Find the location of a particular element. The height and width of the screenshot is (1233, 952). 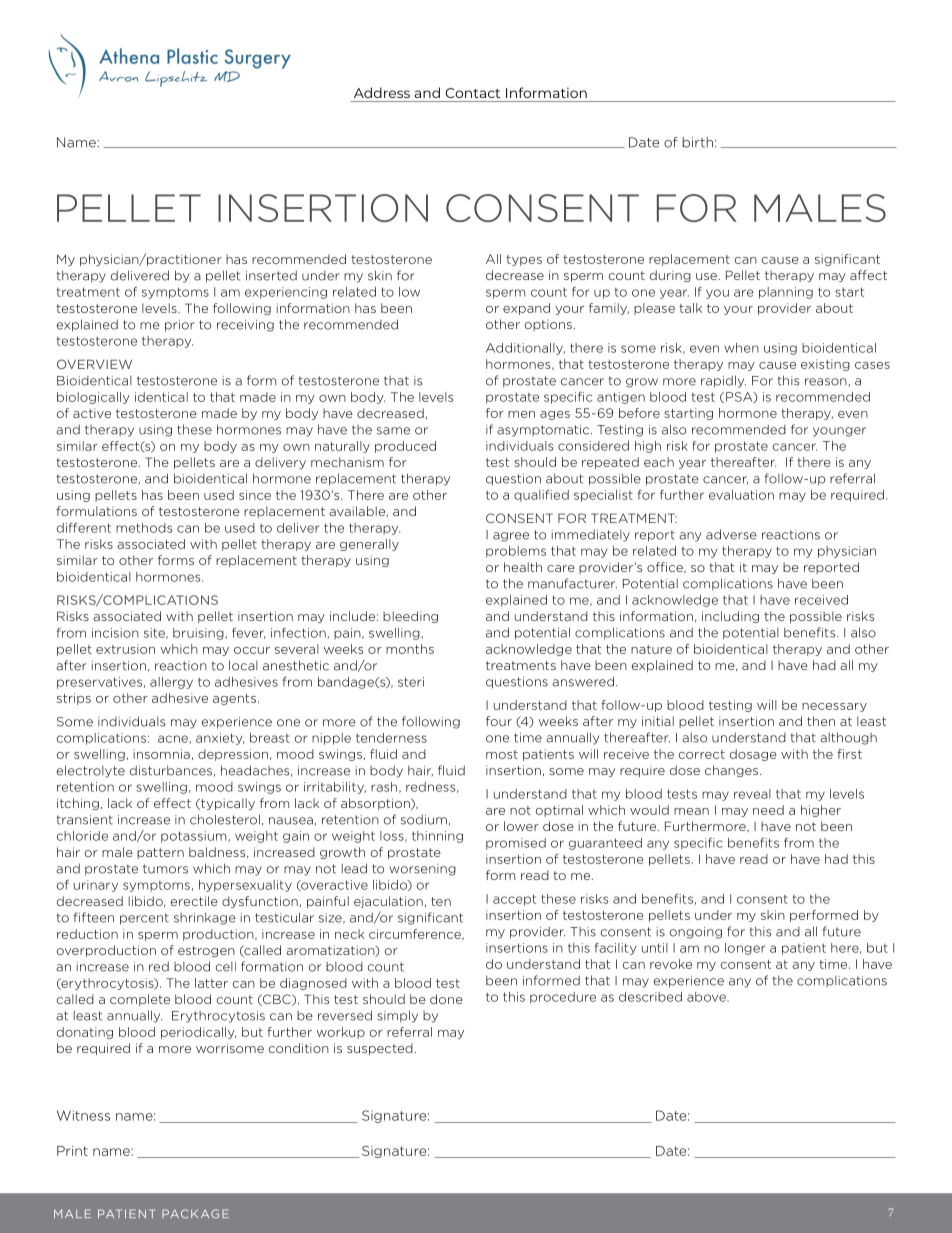

percent is located at coordinates (144, 919).
